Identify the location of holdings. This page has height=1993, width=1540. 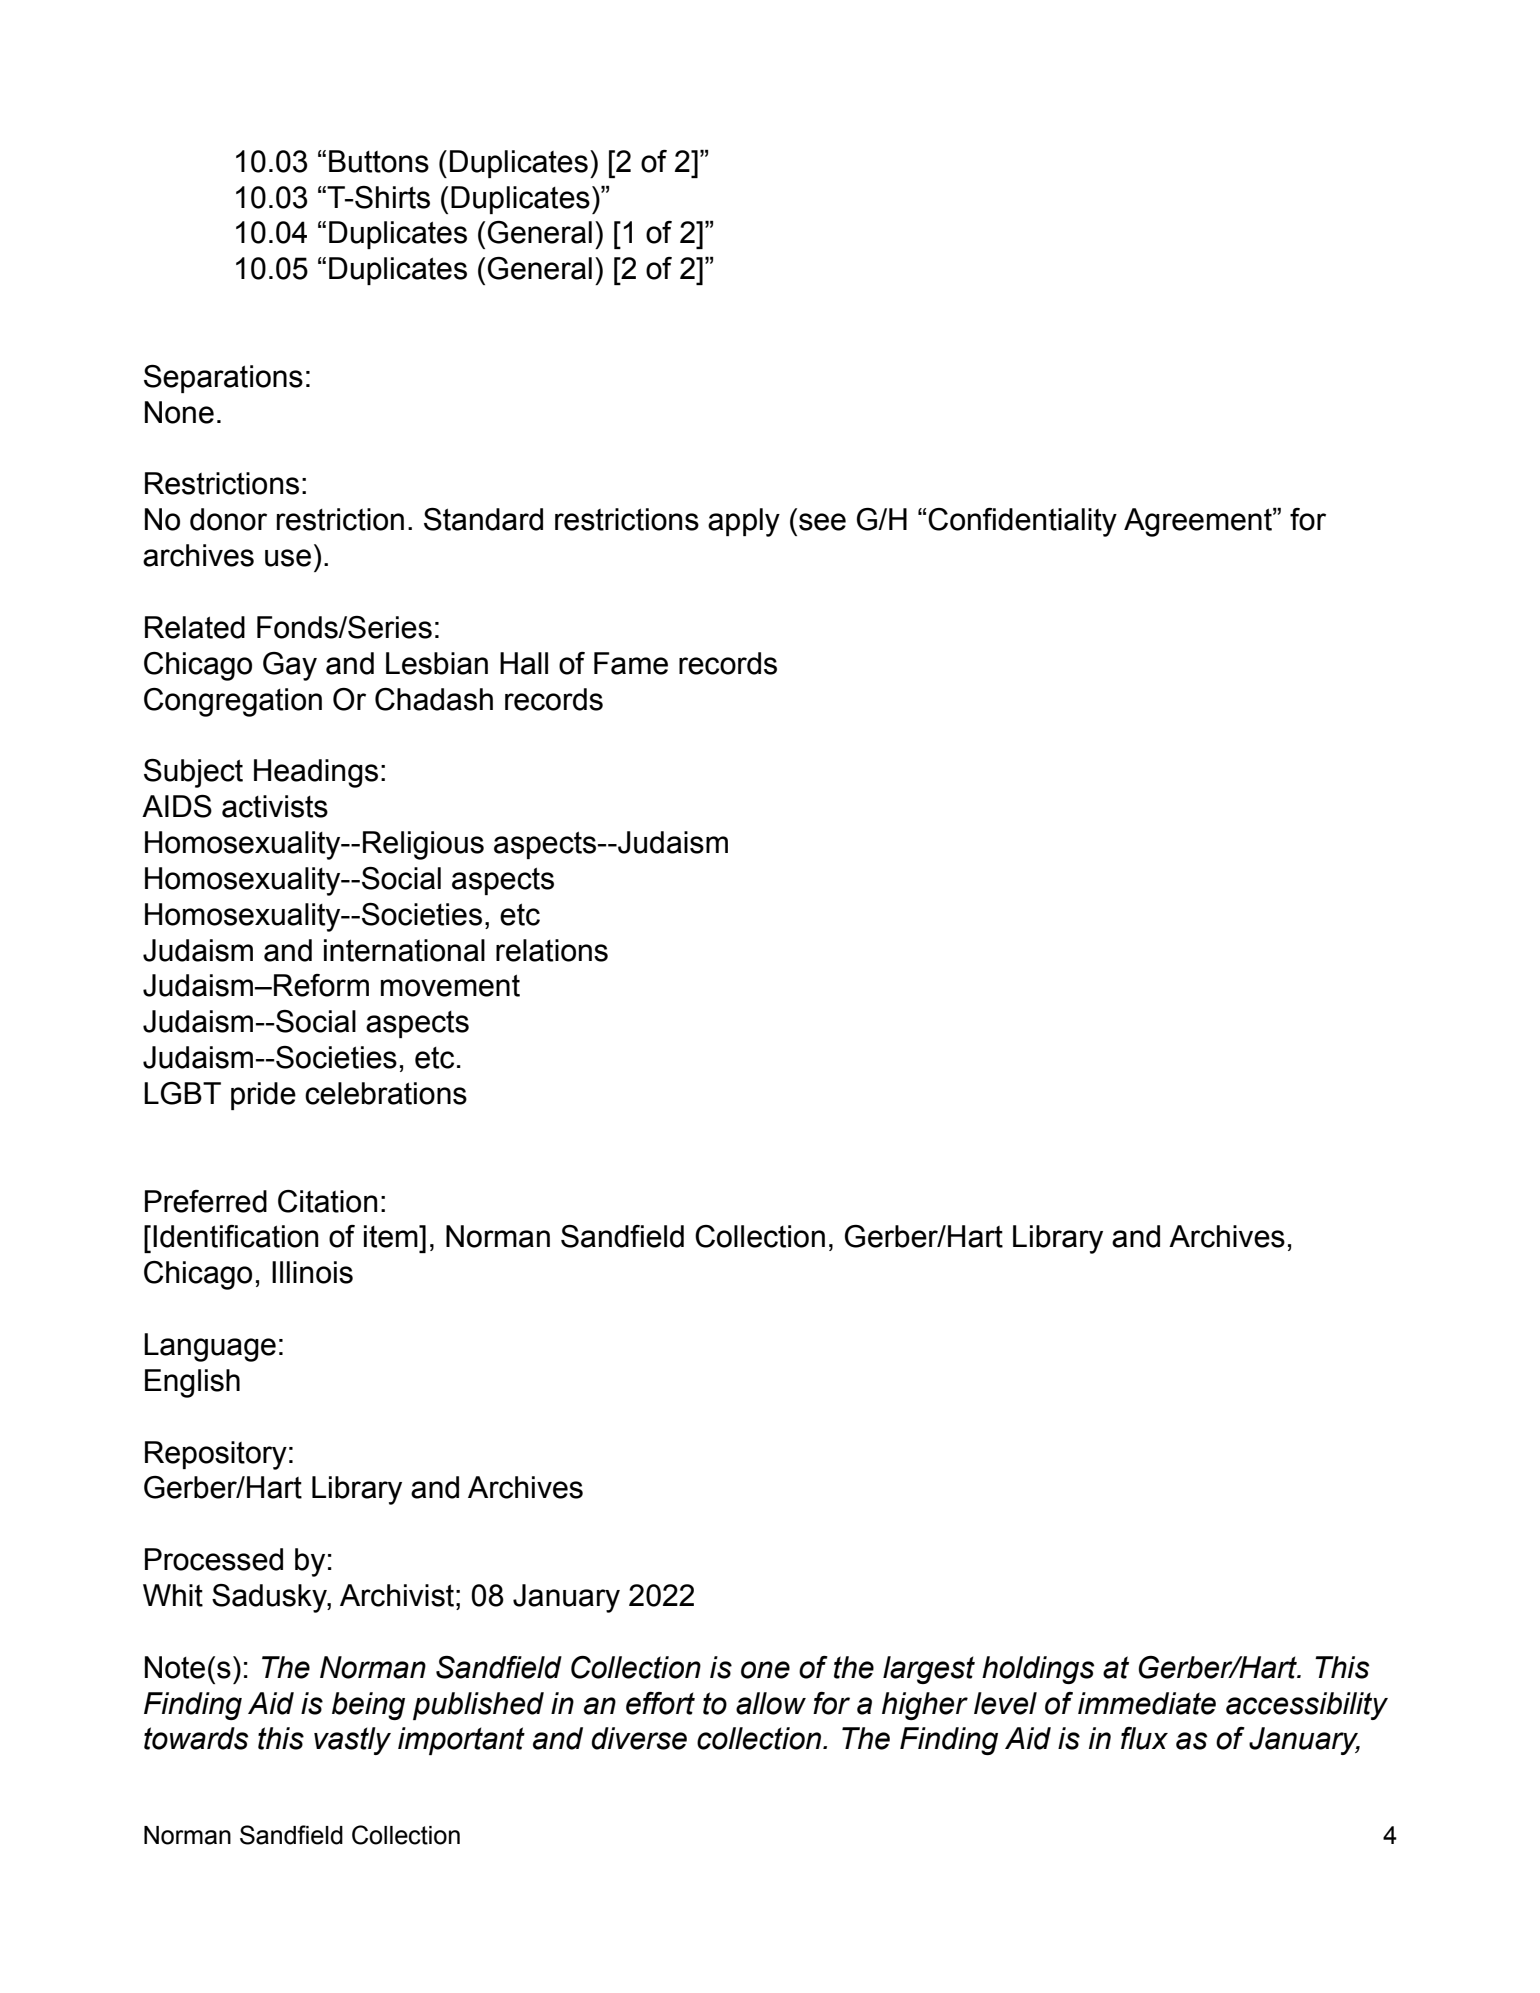
(1038, 1670).
